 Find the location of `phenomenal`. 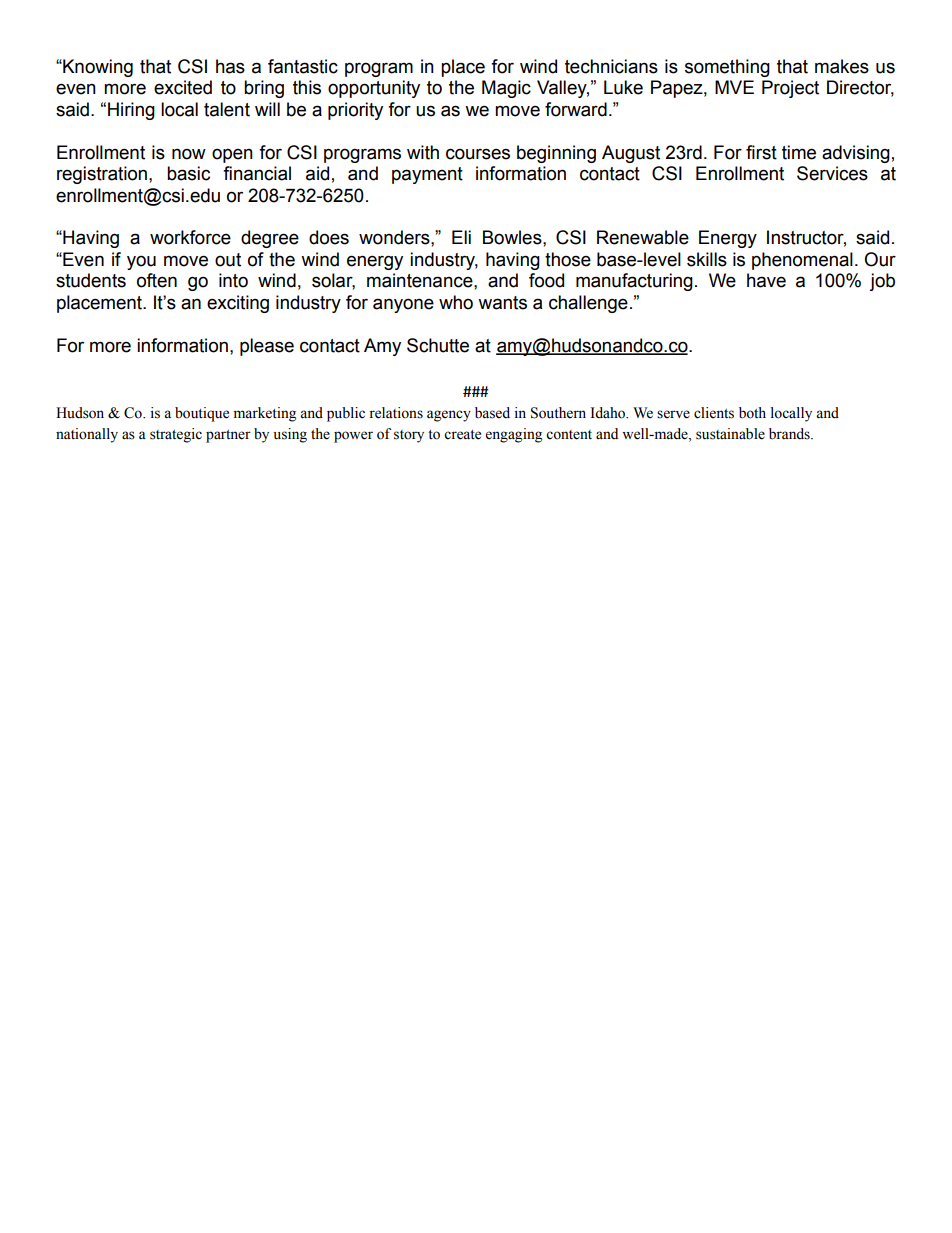

phenomenal is located at coordinates (802, 261).
